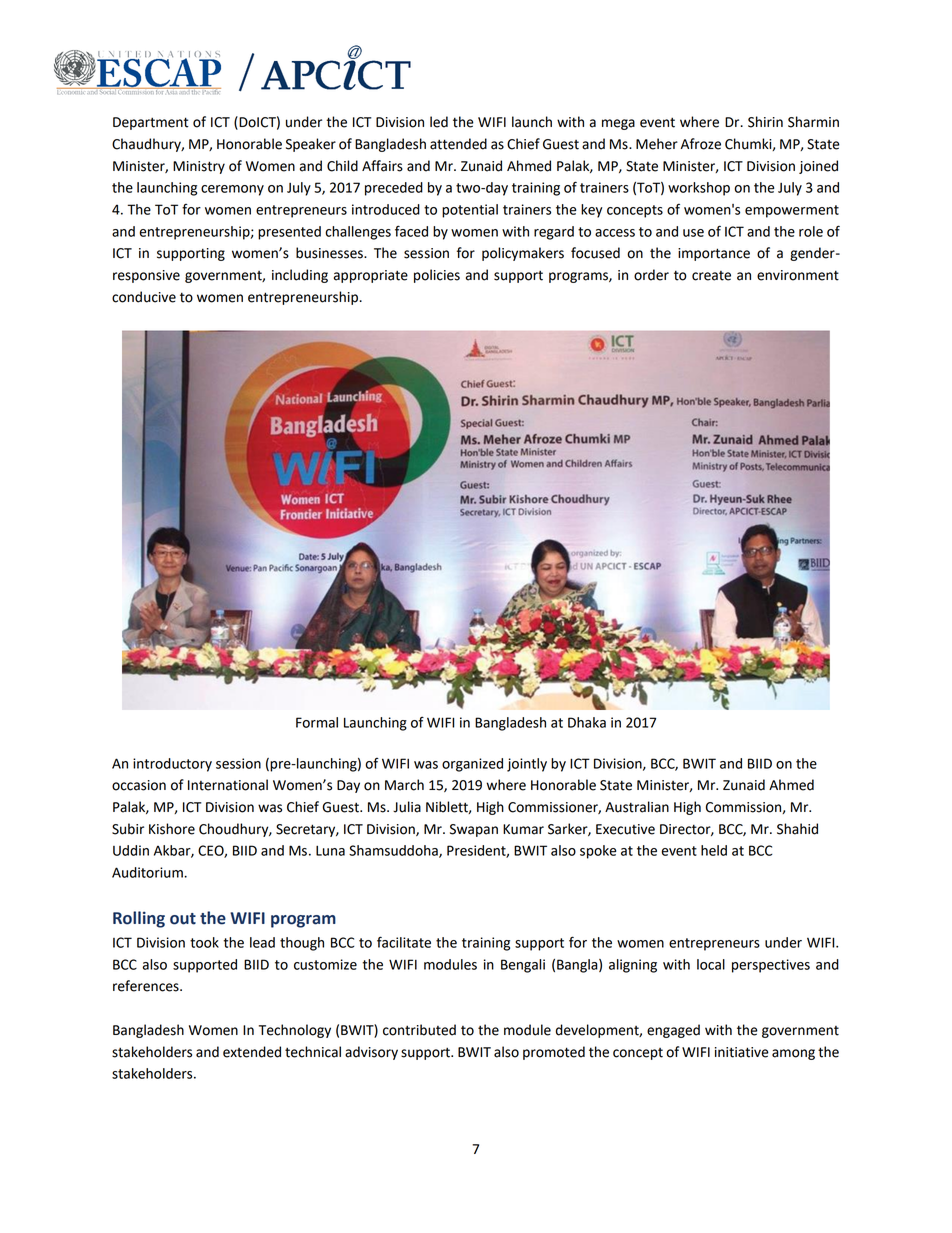  Describe the element at coordinates (765, 122) in the page. I see `Shirin` at that location.
